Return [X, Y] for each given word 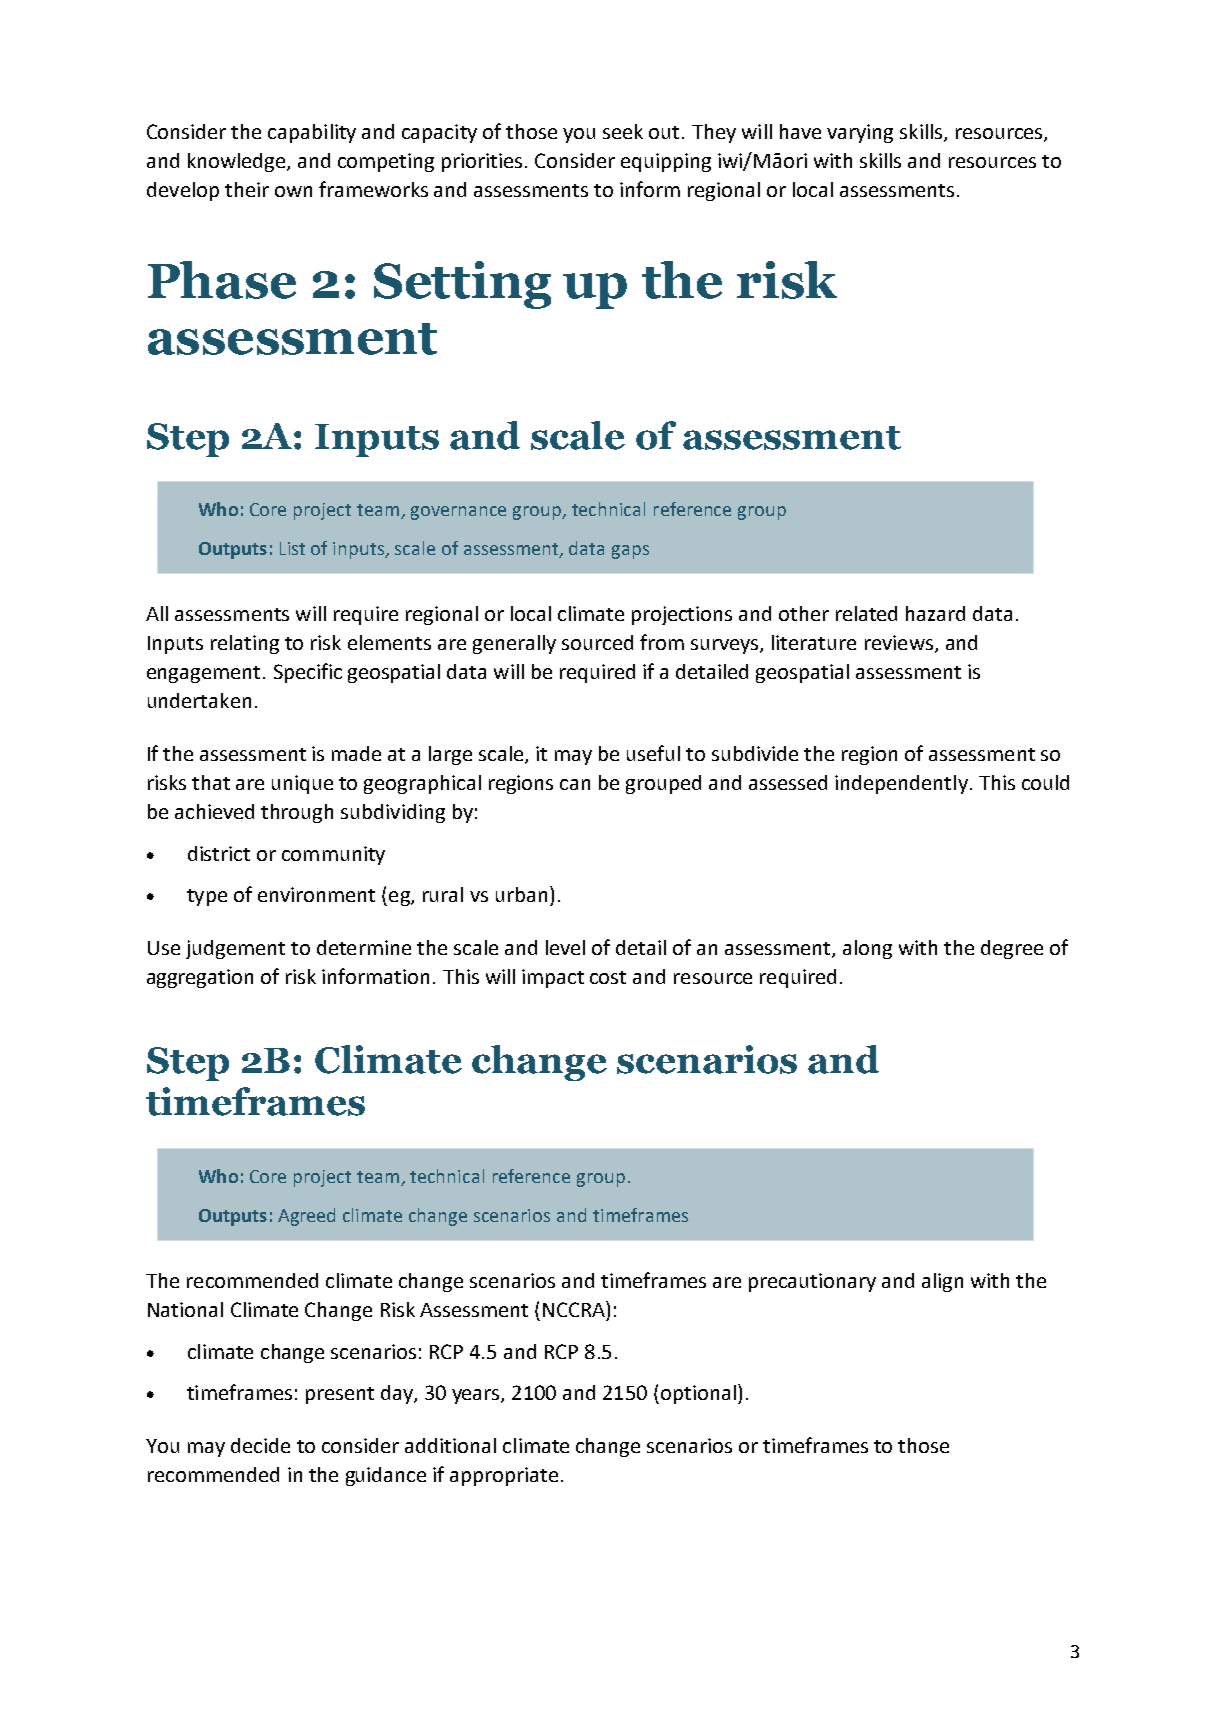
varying [860, 133]
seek [623, 131]
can [575, 784]
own [293, 191]
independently [901, 784]
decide [260, 1445]
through [297, 813]
